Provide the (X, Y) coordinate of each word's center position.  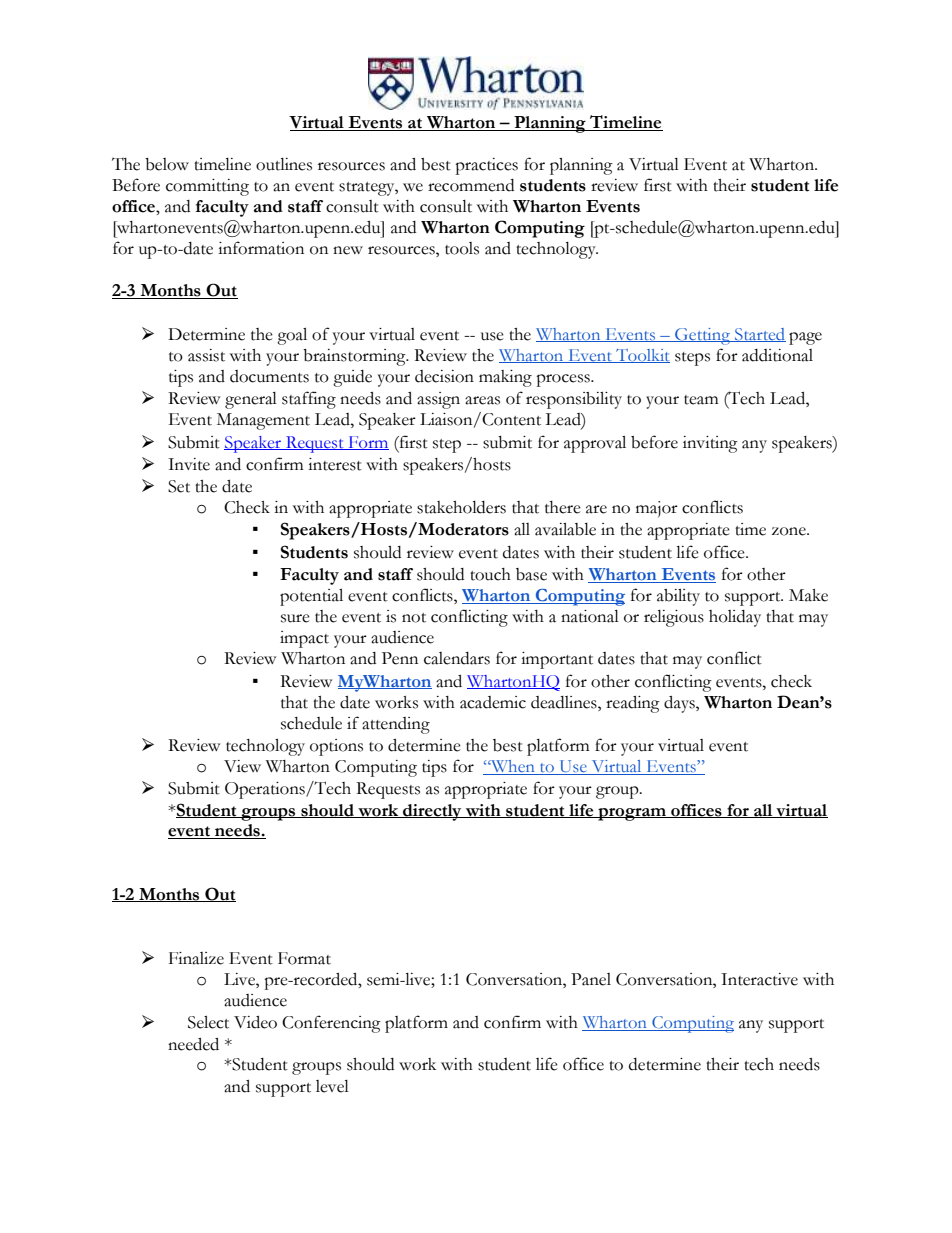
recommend (471, 185)
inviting (710, 444)
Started (759, 335)
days (680, 704)
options (336, 747)
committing (207, 187)
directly (432, 812)
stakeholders (461, 507)
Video (255, 1022)
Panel (591, 979)
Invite (189, 464)
